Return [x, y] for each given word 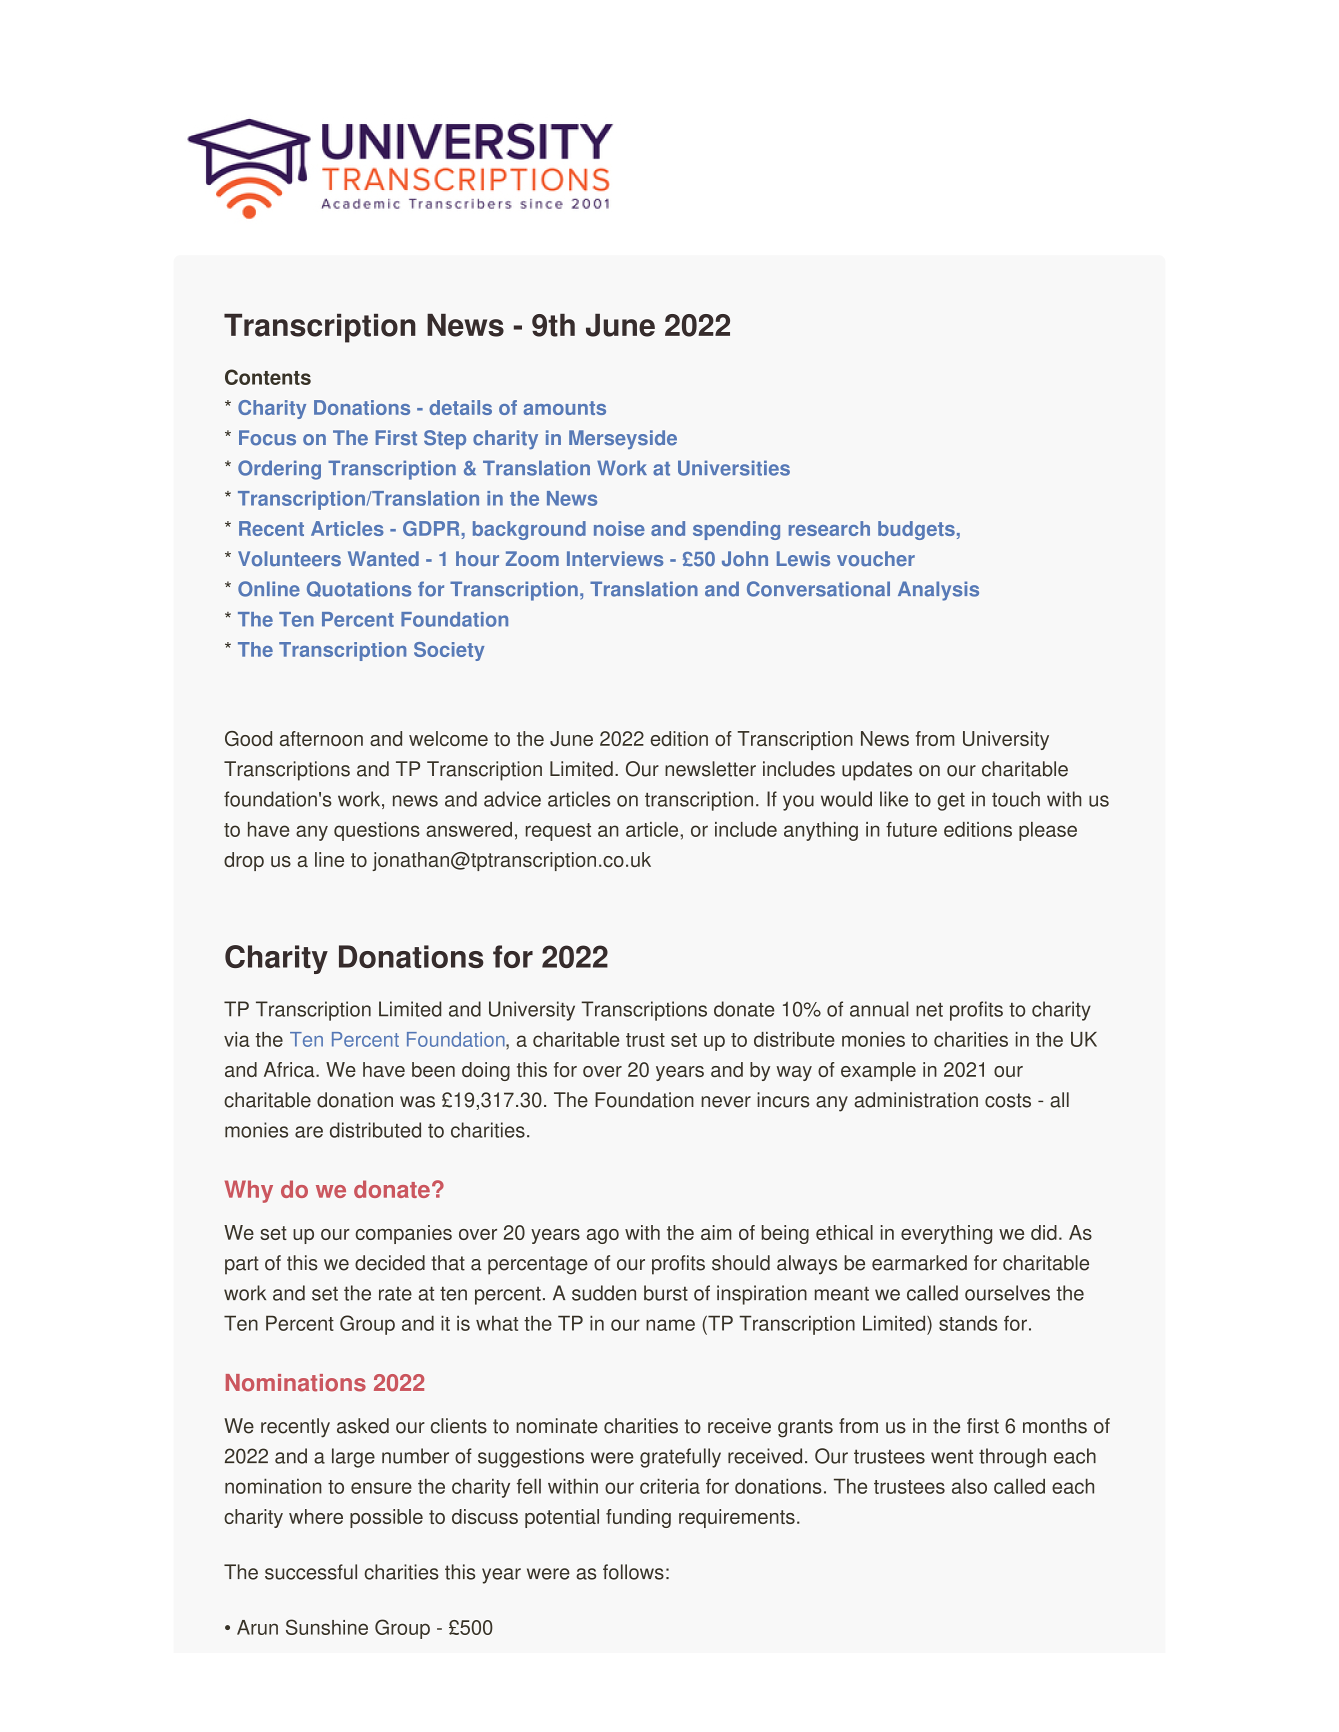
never [726, 1102]
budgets [916, 530]
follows [633, 1572]
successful [311, 1572]
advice [512, 799]
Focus [267, 438]
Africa [290, 1069]
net [929, 1010]
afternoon [321, 738]
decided [390, 1263]
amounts [565, 408]
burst [666, 1293]
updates [877, 771]
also [969, 1486]
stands [968, 1323]
